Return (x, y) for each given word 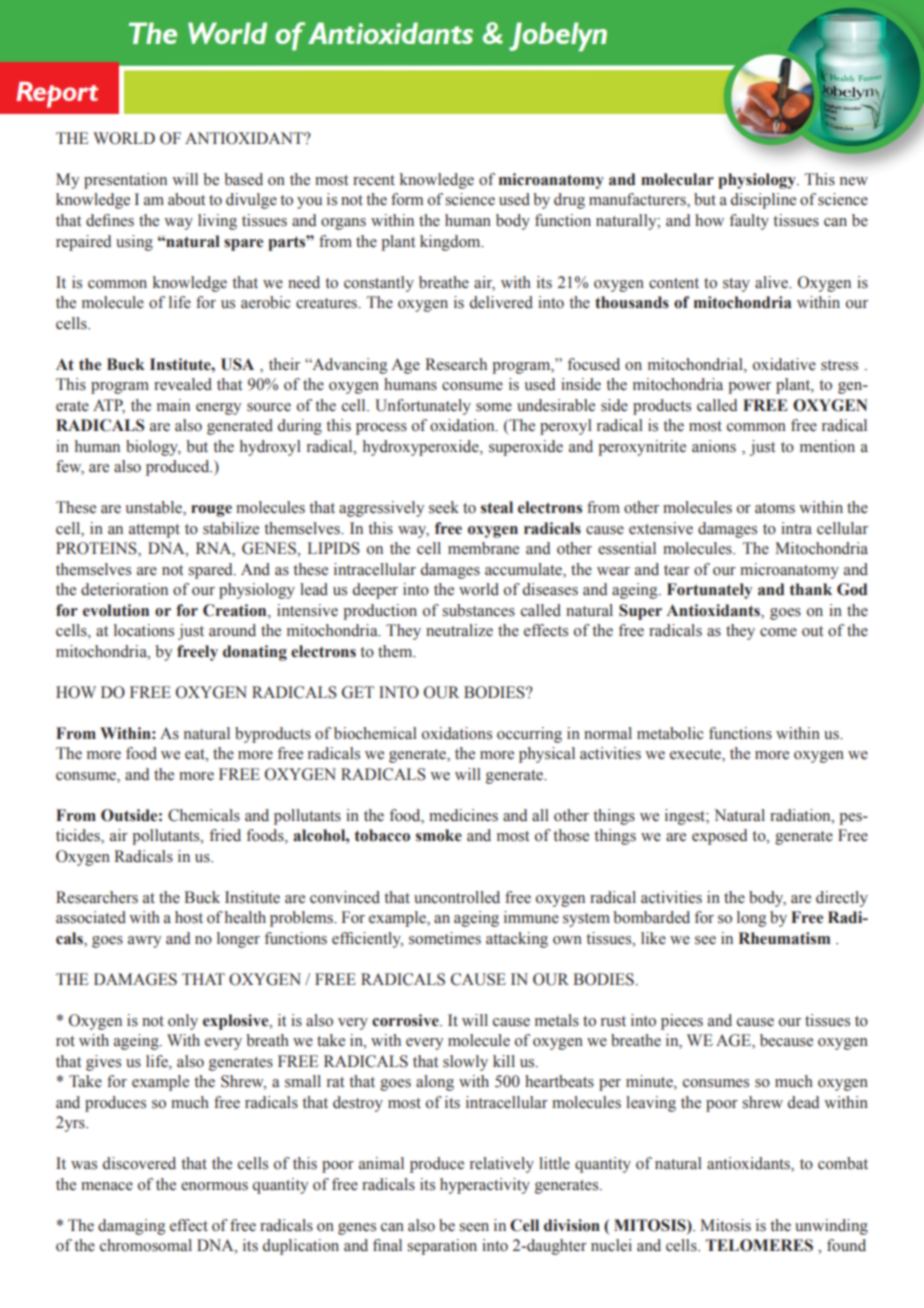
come (778, 632)
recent (374, 180)
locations (144, 630)
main (173, 405)
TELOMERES (759, 1245)
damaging (131, 1227)
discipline (763, 201)
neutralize (459, 630)
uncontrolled (457, 897)
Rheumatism (784, 938)
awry (144, 942)
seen (474, 1227)
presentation (125, 181)
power (749, 388)
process (381, 429)
